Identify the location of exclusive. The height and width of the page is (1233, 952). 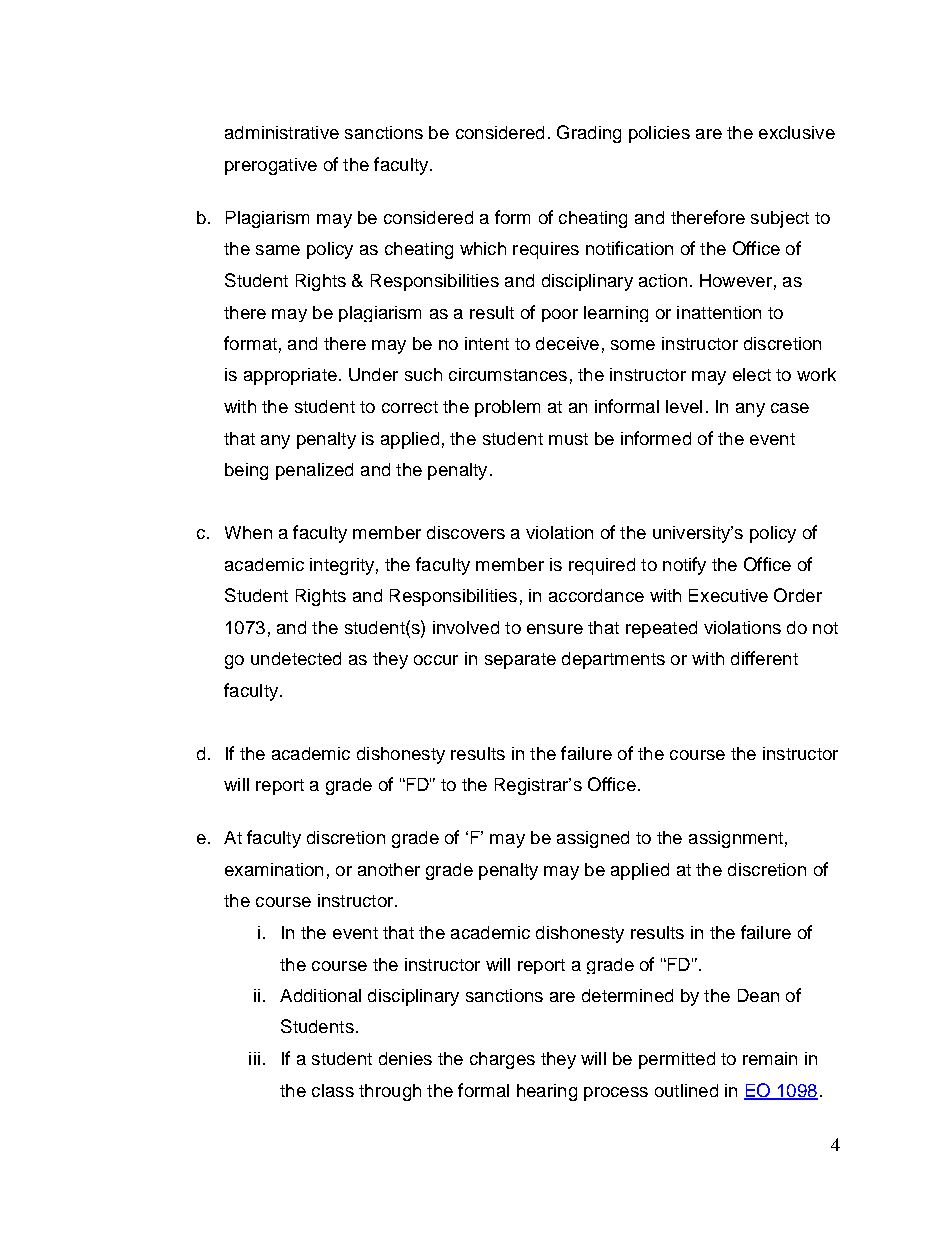
(797, 132).
